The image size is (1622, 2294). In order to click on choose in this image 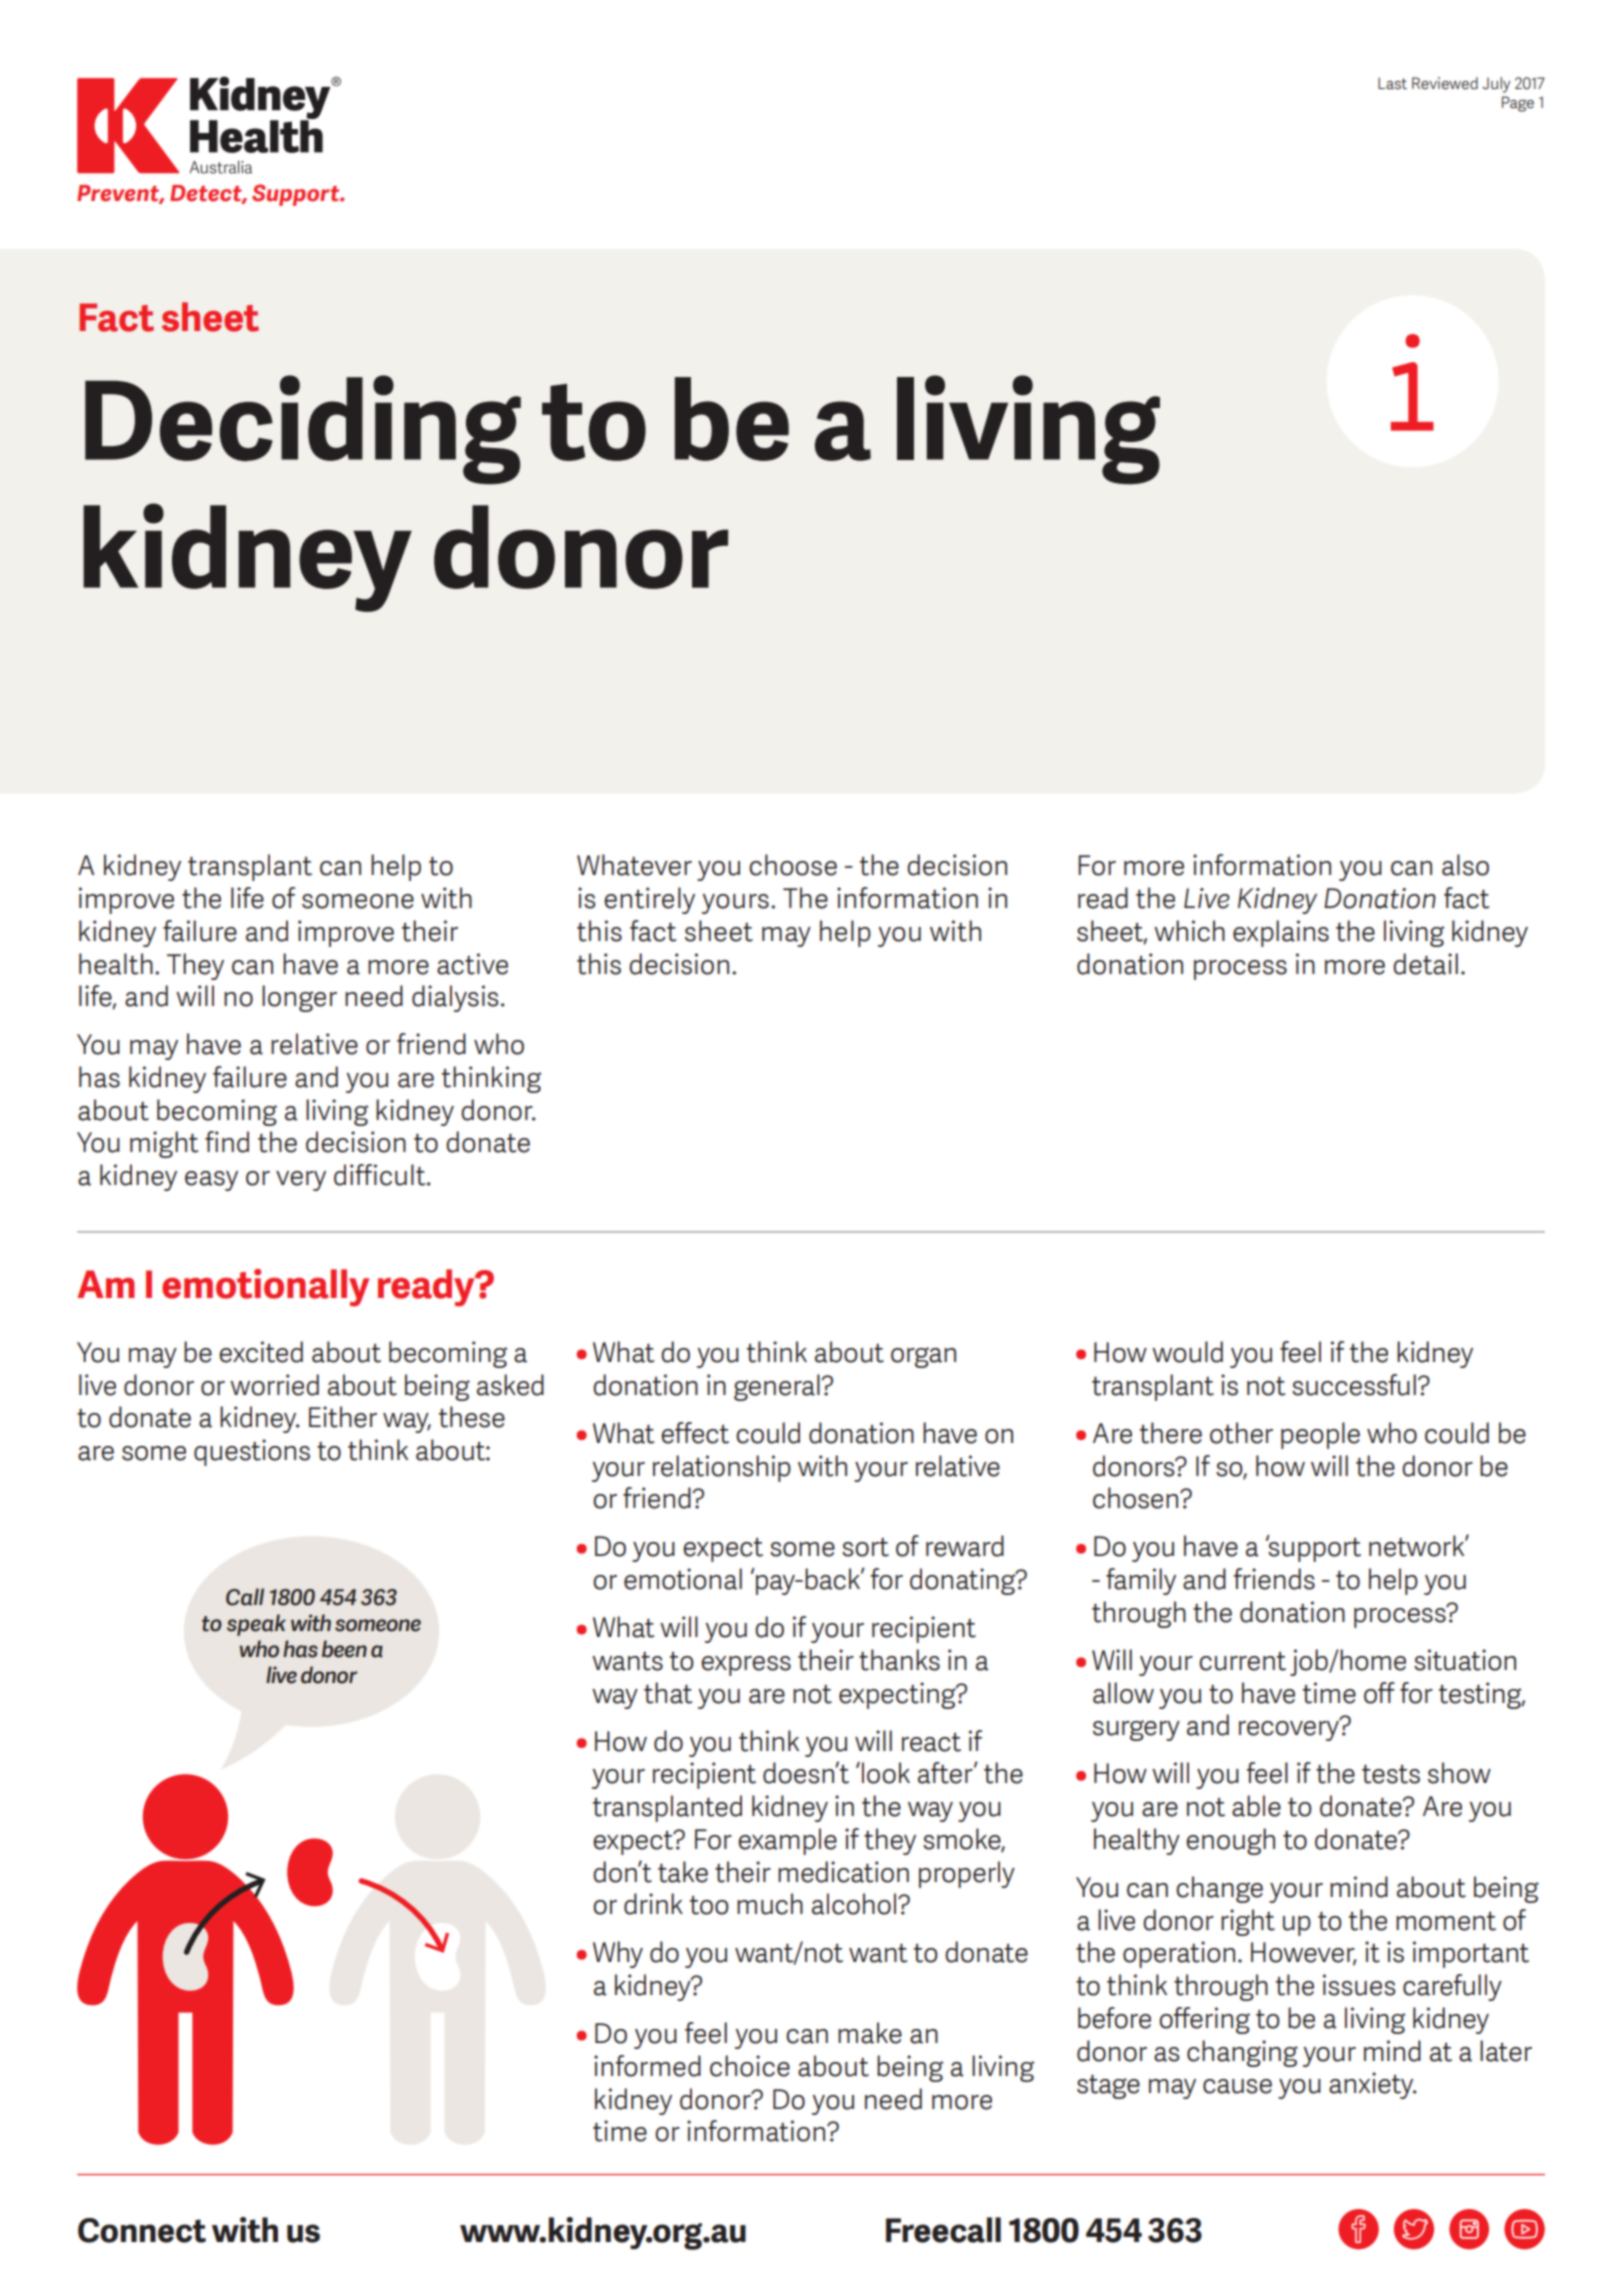, I will do `click(793, 865)`.
